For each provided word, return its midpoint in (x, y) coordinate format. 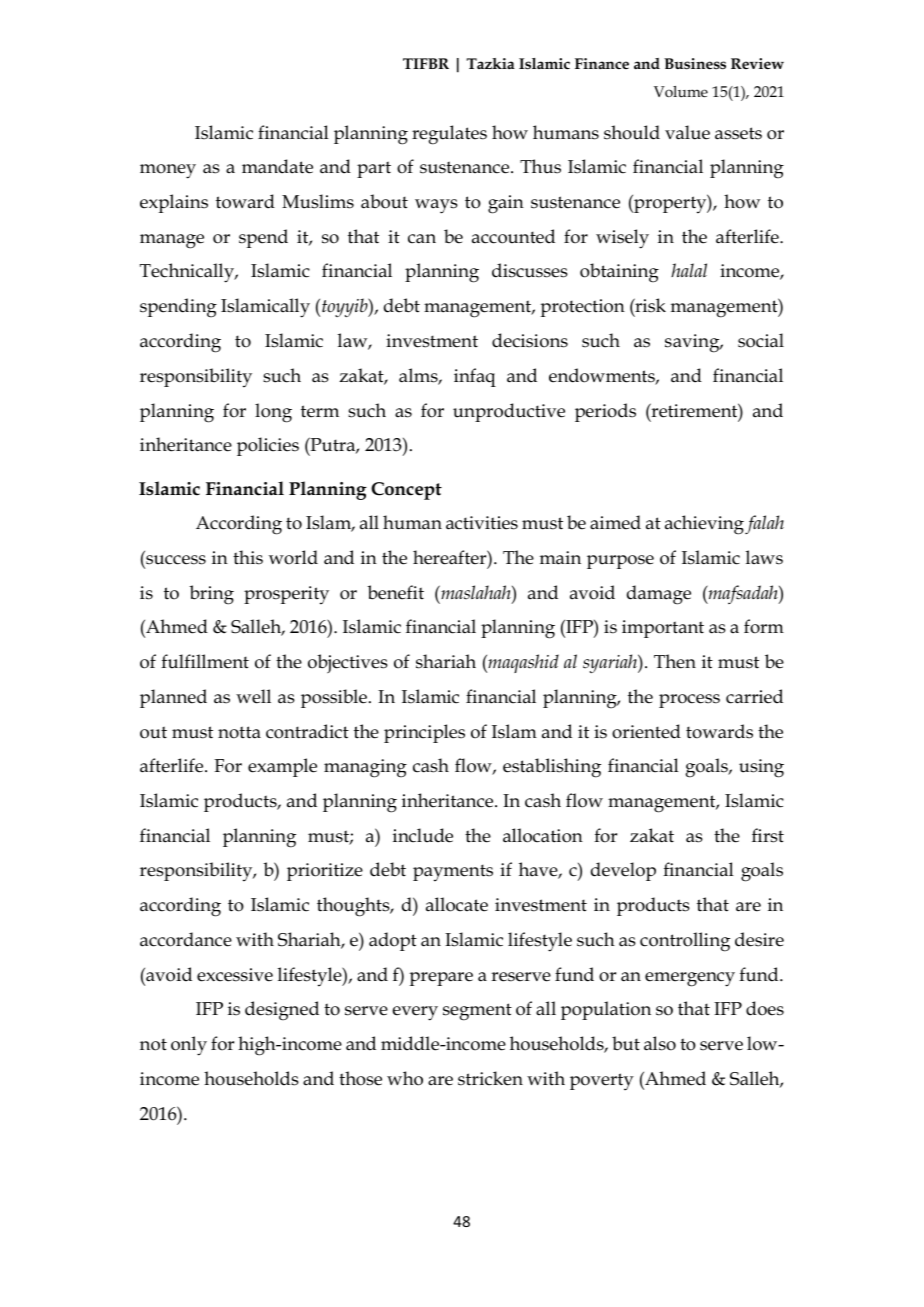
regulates (449, 135)
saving (693, 343)
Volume (681, 91)
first (768, 835)
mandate (277, 166)
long (273, 413)
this (248, 557)
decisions (530, 340)
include (423, 835)
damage (659, 595)
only (189, 1046)
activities (482, 523)
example (282, 767)
